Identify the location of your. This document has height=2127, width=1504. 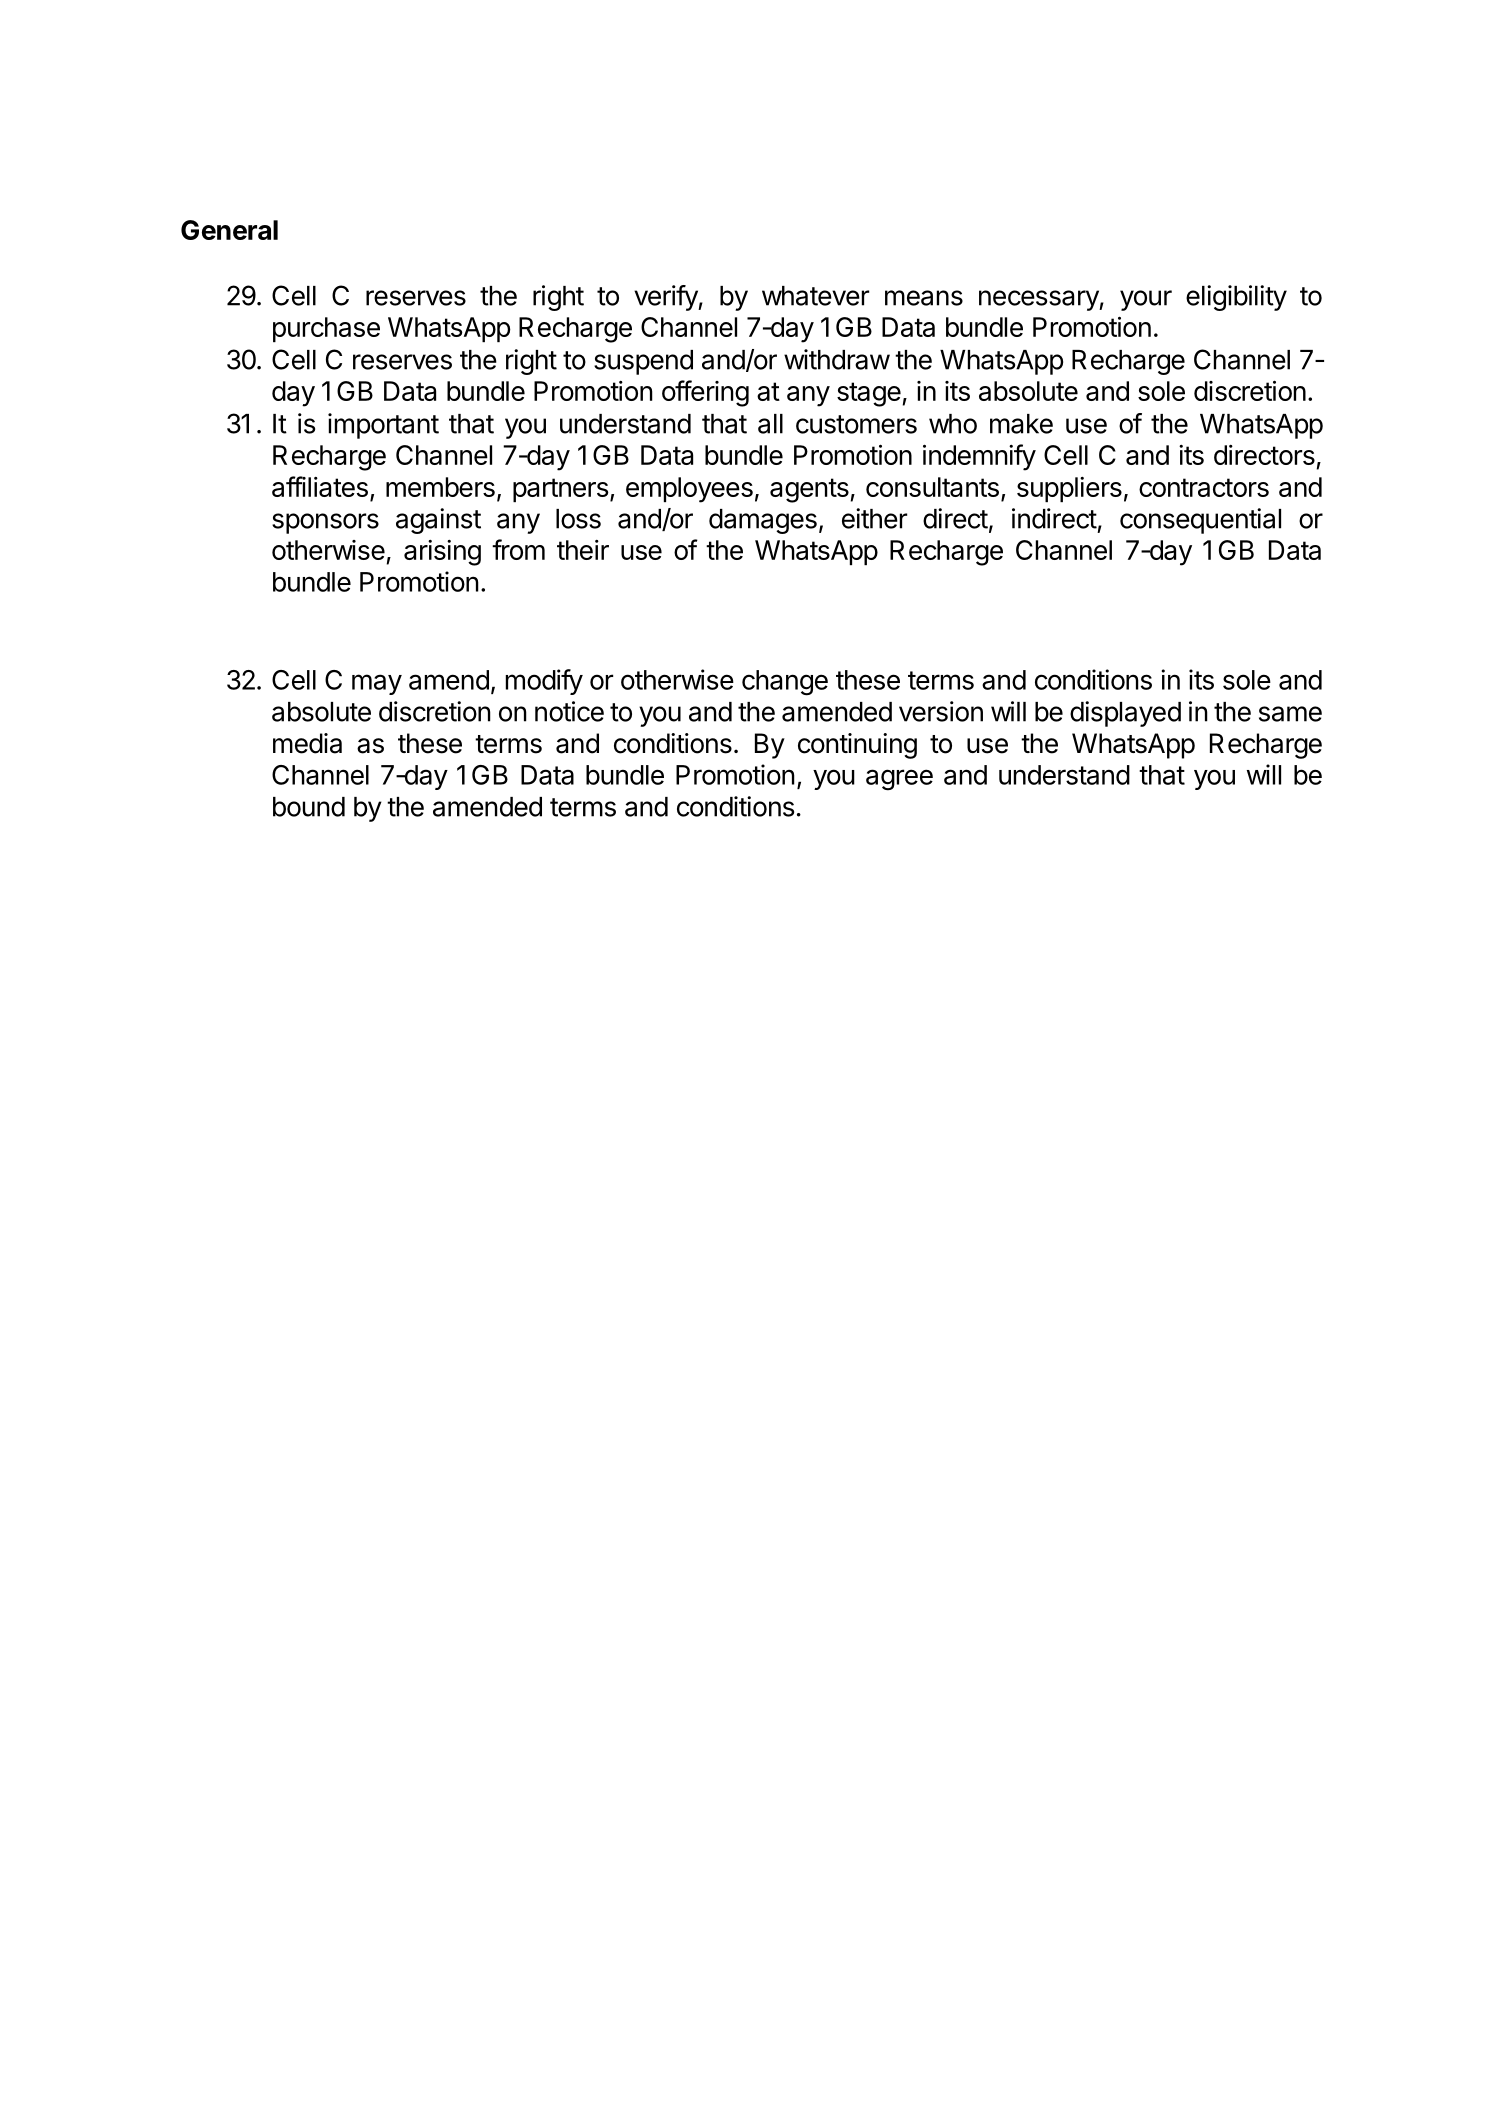
(1146, 300).
